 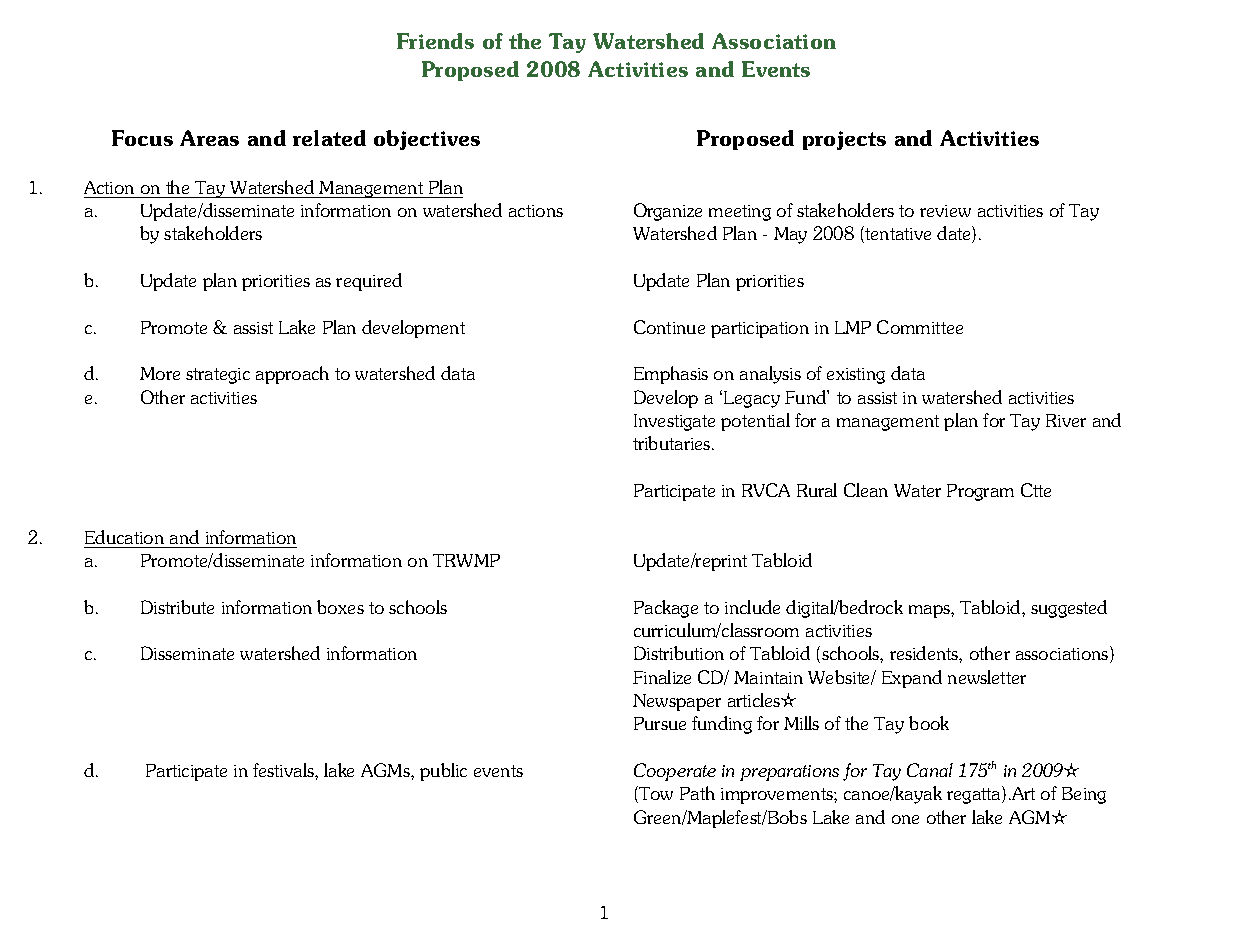 I want to click on festivals, so click(x=284, y=770).
